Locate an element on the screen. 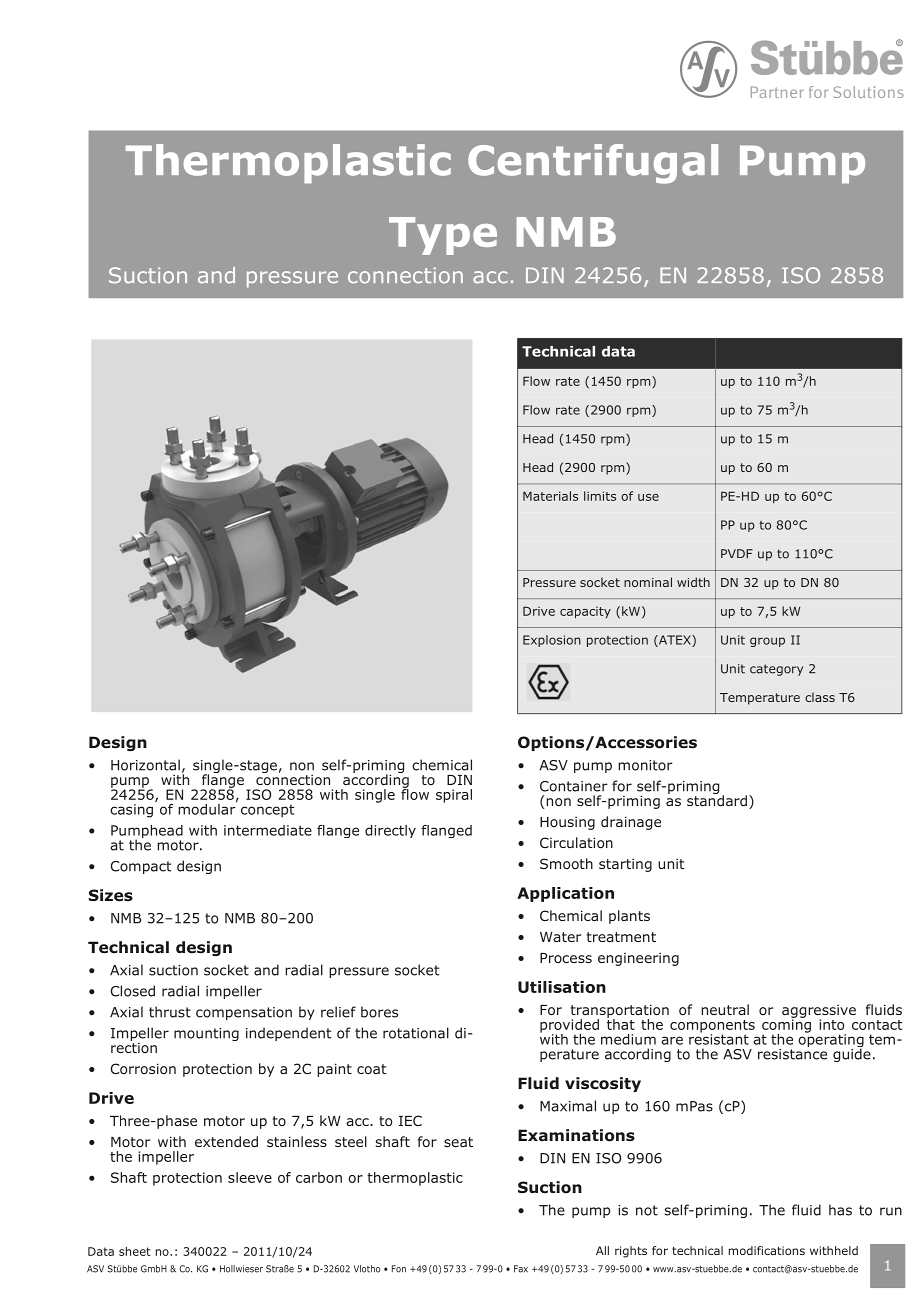  class is located at coordinates (820, 697).
